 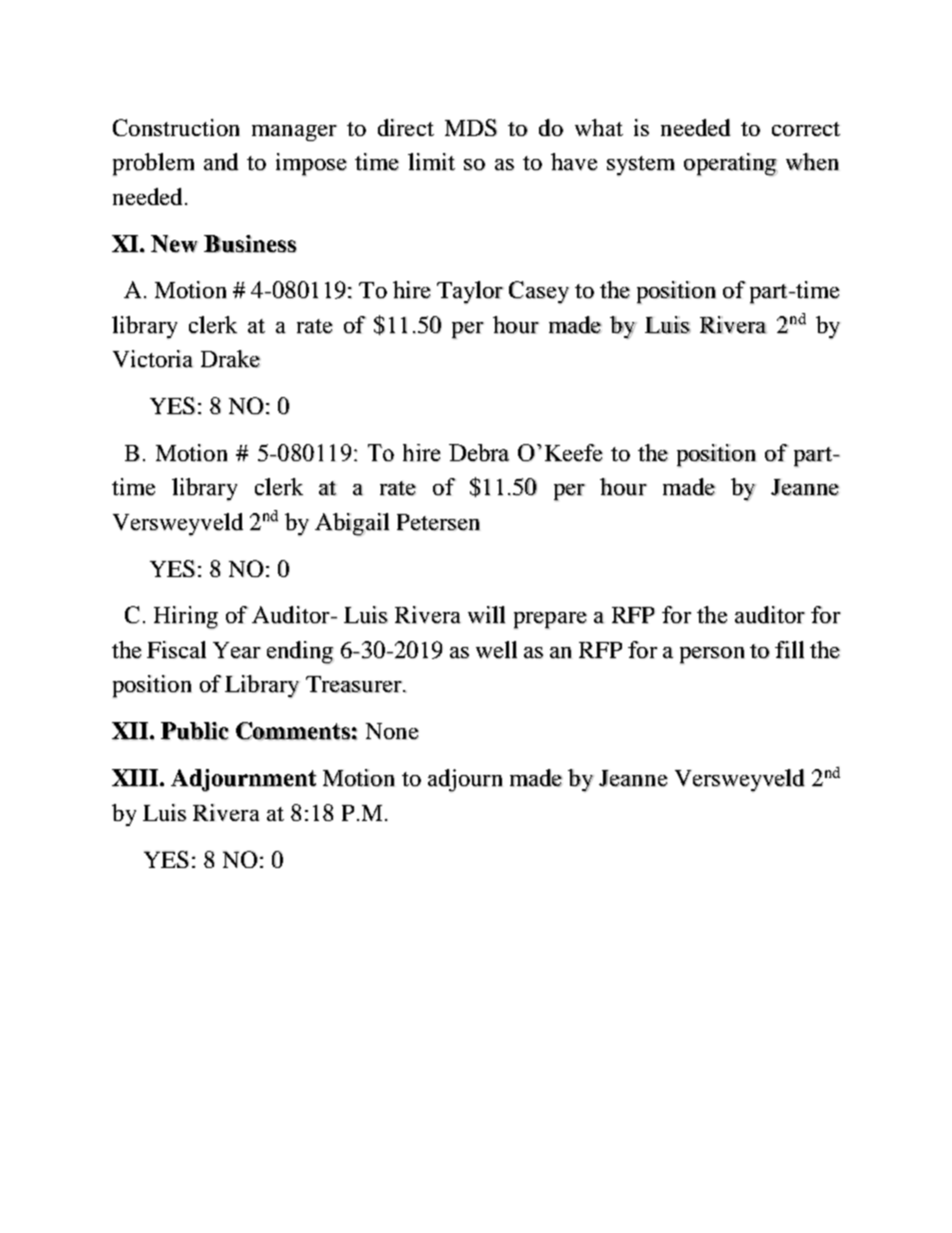 I want to click on Public, so click(x=195, y=731).
